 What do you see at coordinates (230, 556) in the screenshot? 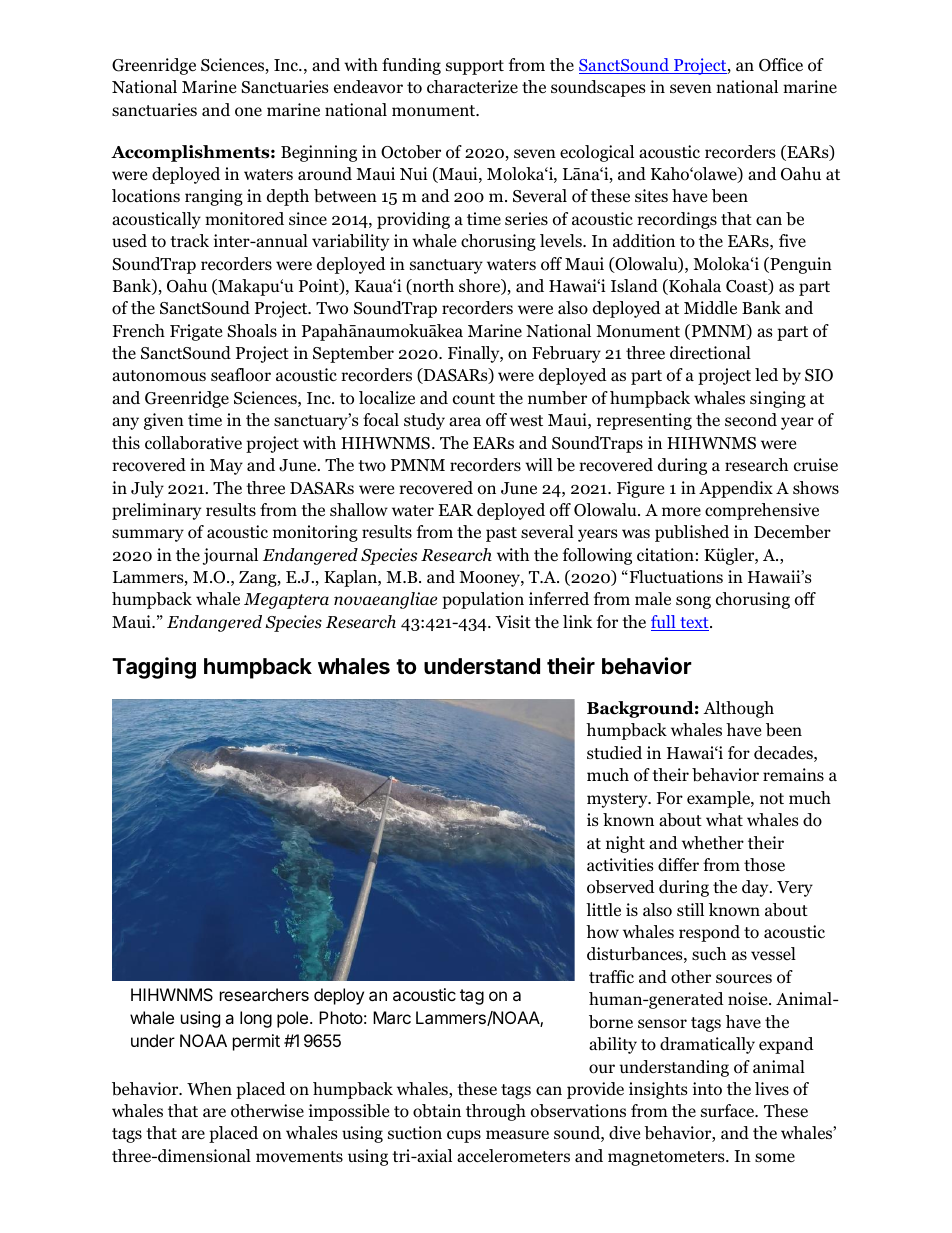
I see `journal` at bounding box center [230, 556].
